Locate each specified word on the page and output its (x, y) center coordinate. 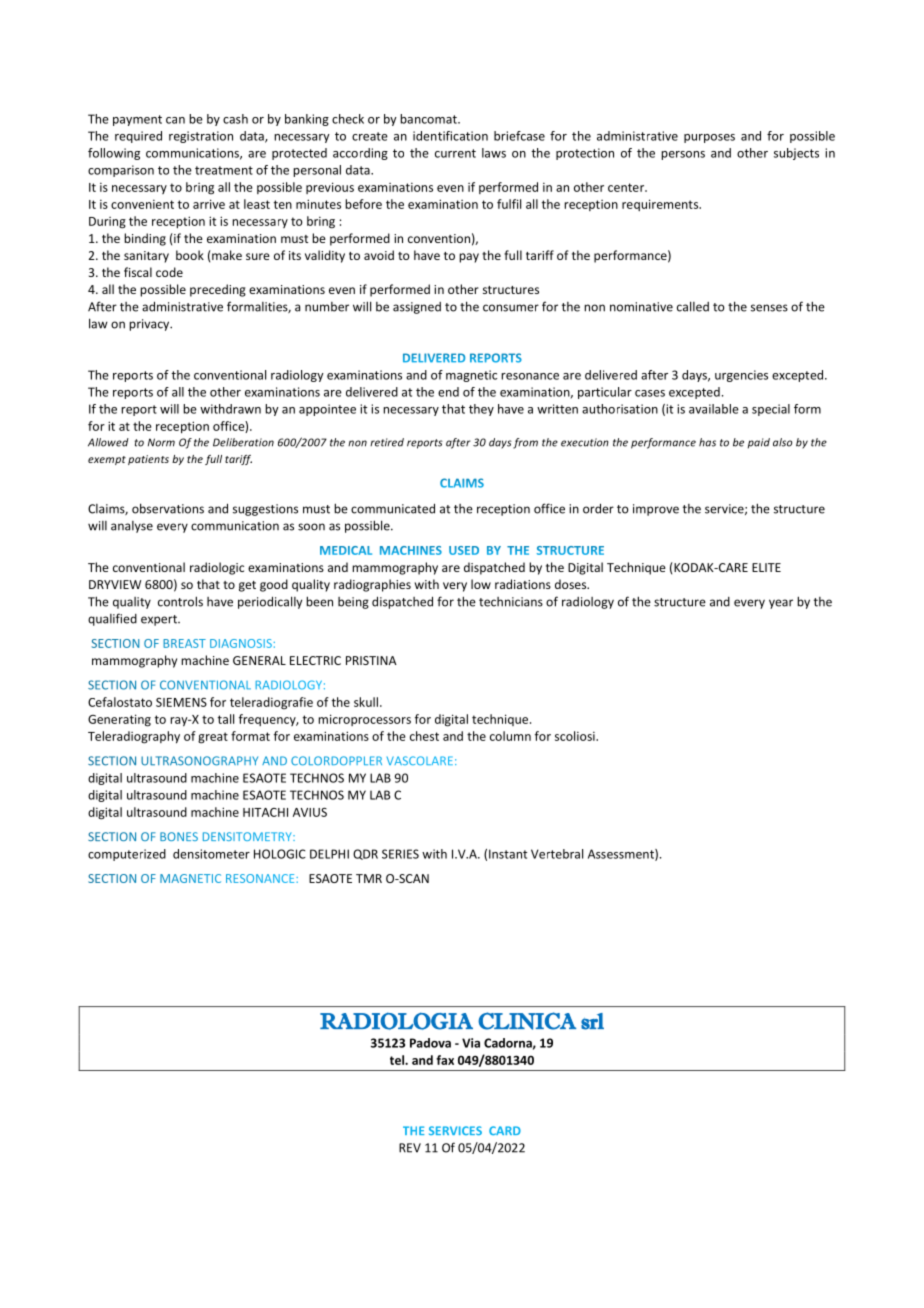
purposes (709, 138)
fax (445, 1060)
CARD (505, 1130)
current (455, 153)
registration (201, 137)
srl (592, 1021)
